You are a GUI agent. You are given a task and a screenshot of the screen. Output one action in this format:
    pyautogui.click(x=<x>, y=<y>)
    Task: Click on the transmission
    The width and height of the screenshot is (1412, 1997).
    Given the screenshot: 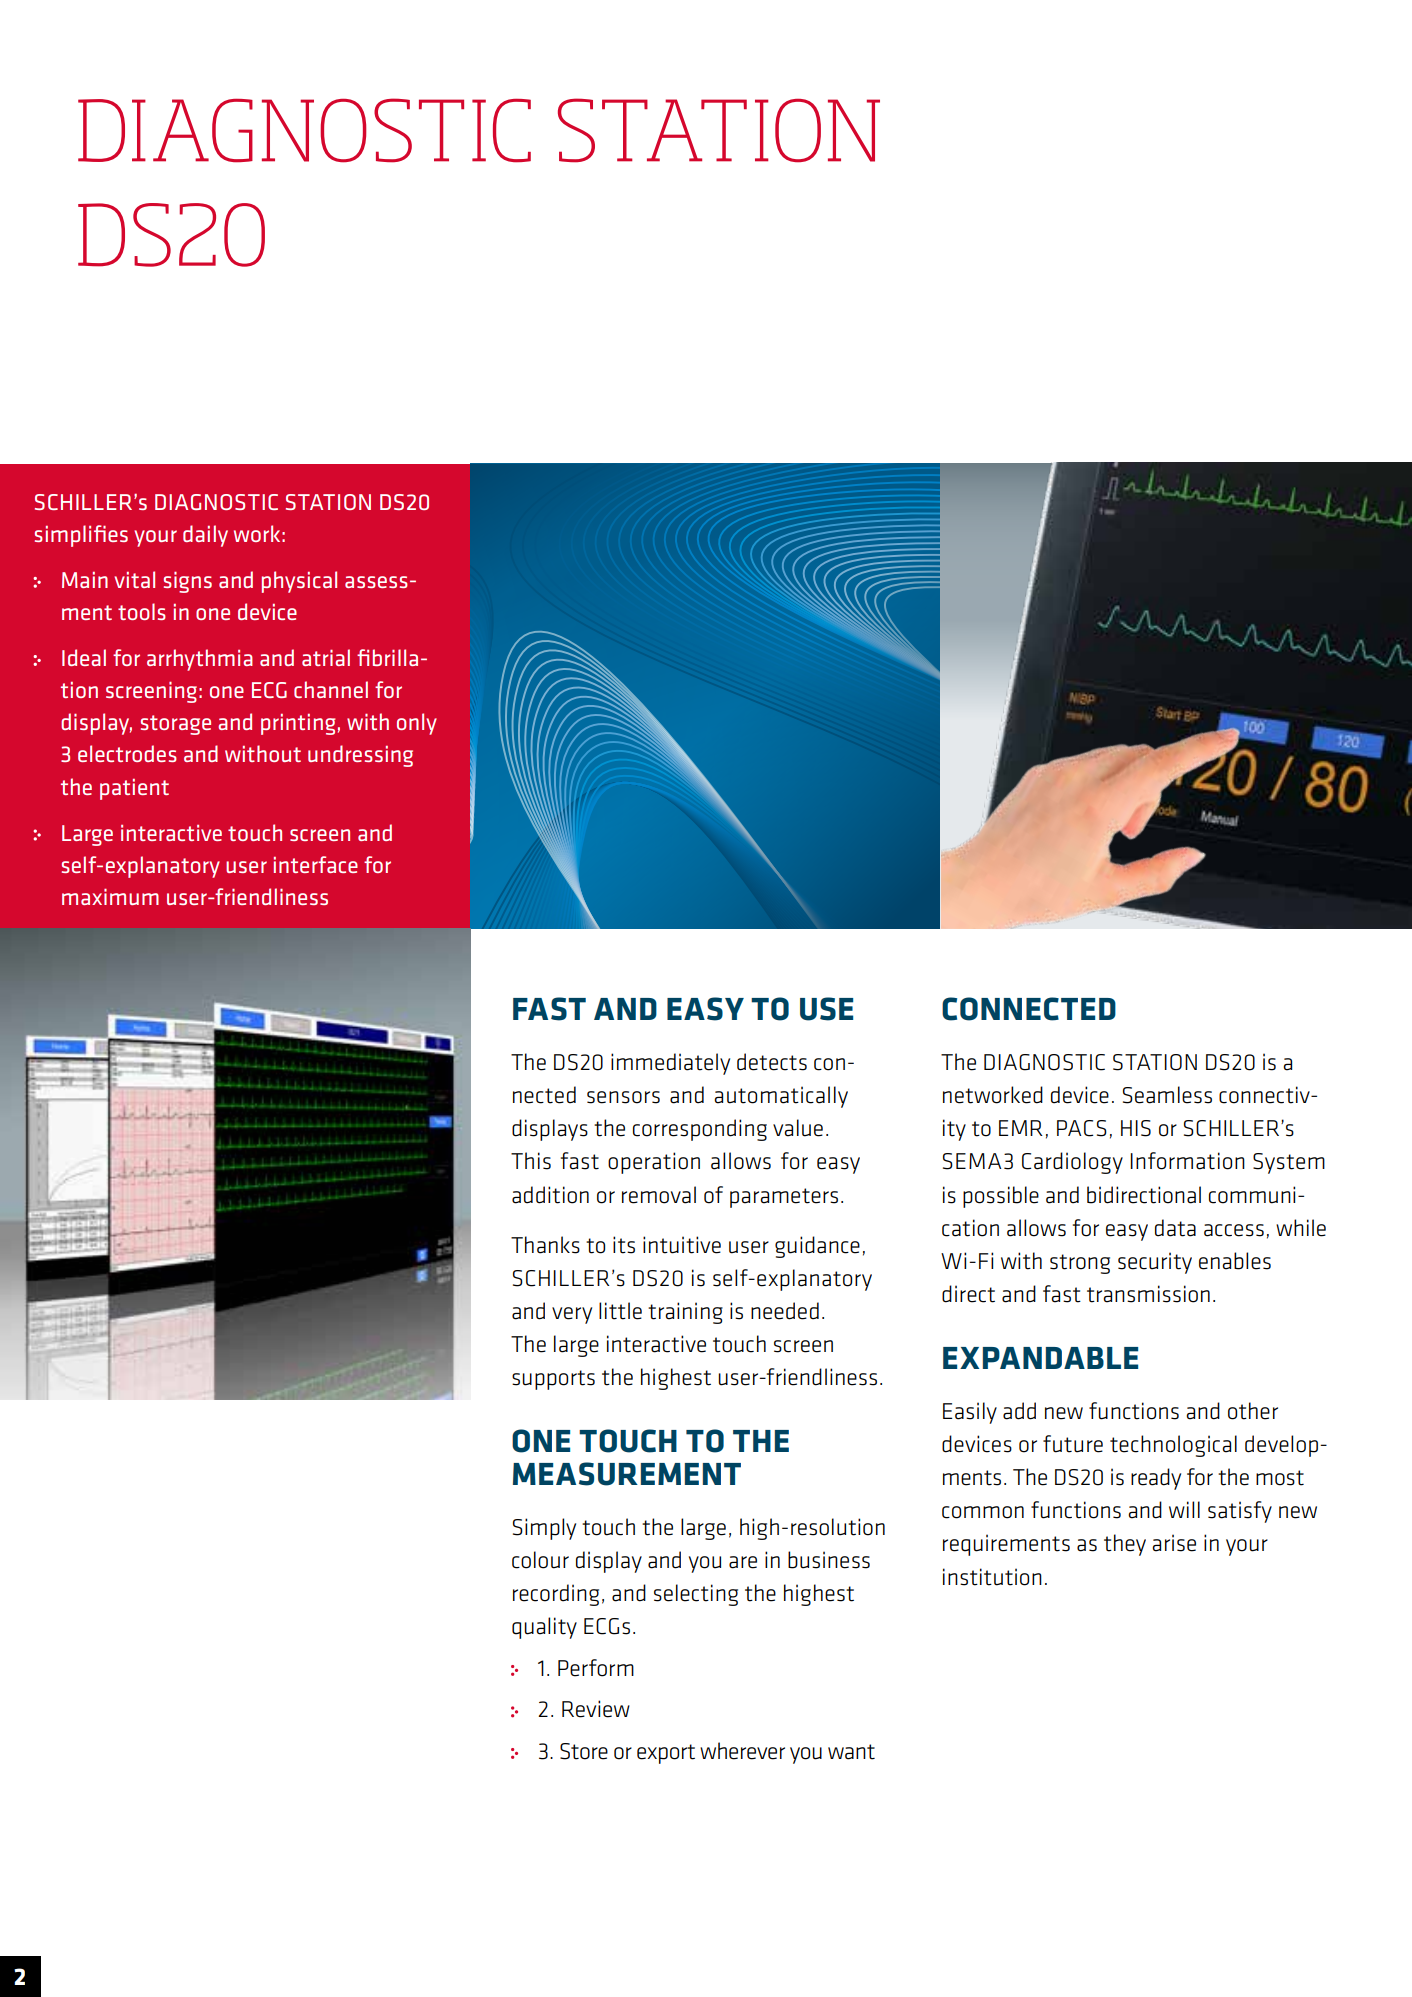 What is the action you would take?
    pyautogui.click(x=1148, y=1294)
